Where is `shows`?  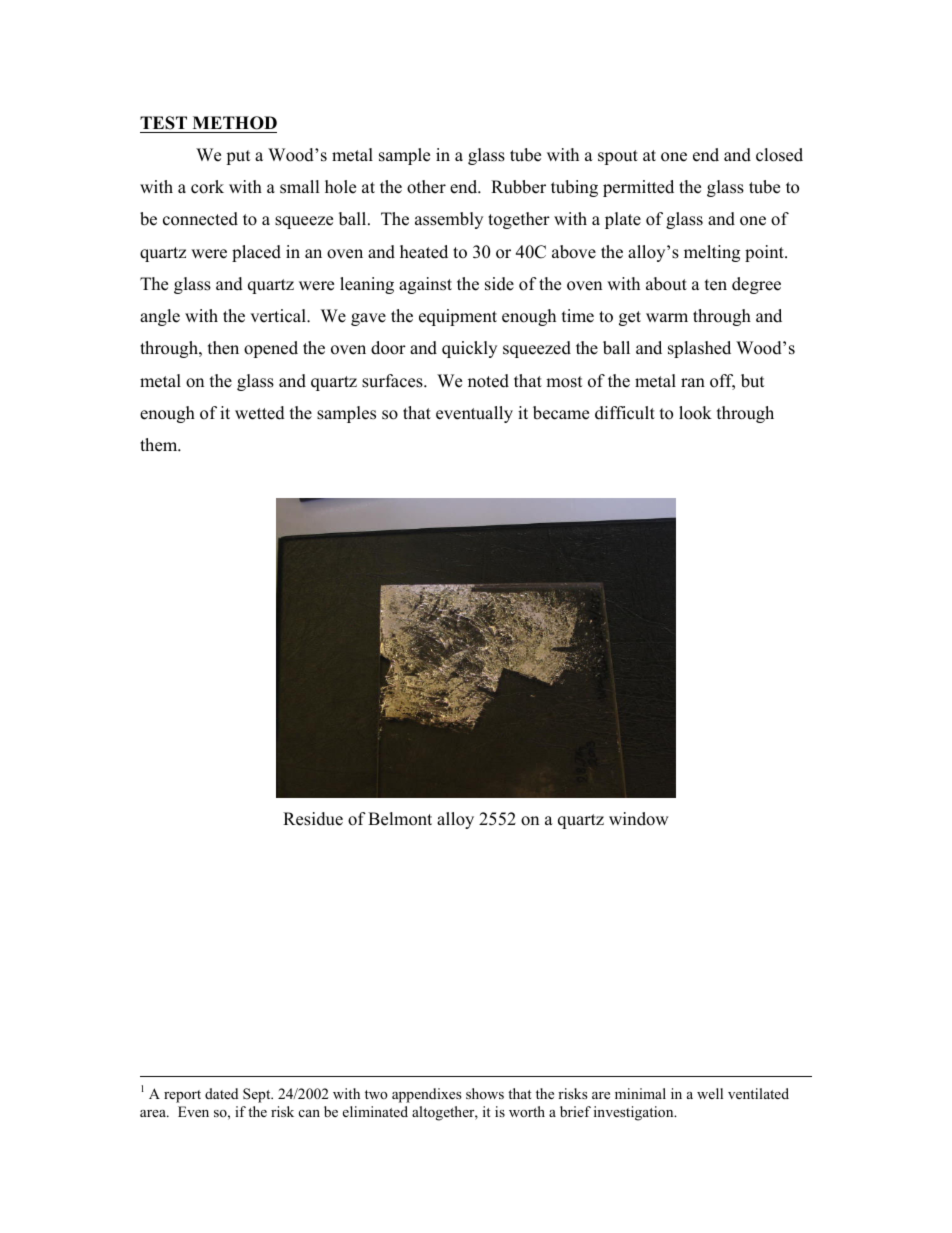 shows is located at coordinates (485, 1093).
